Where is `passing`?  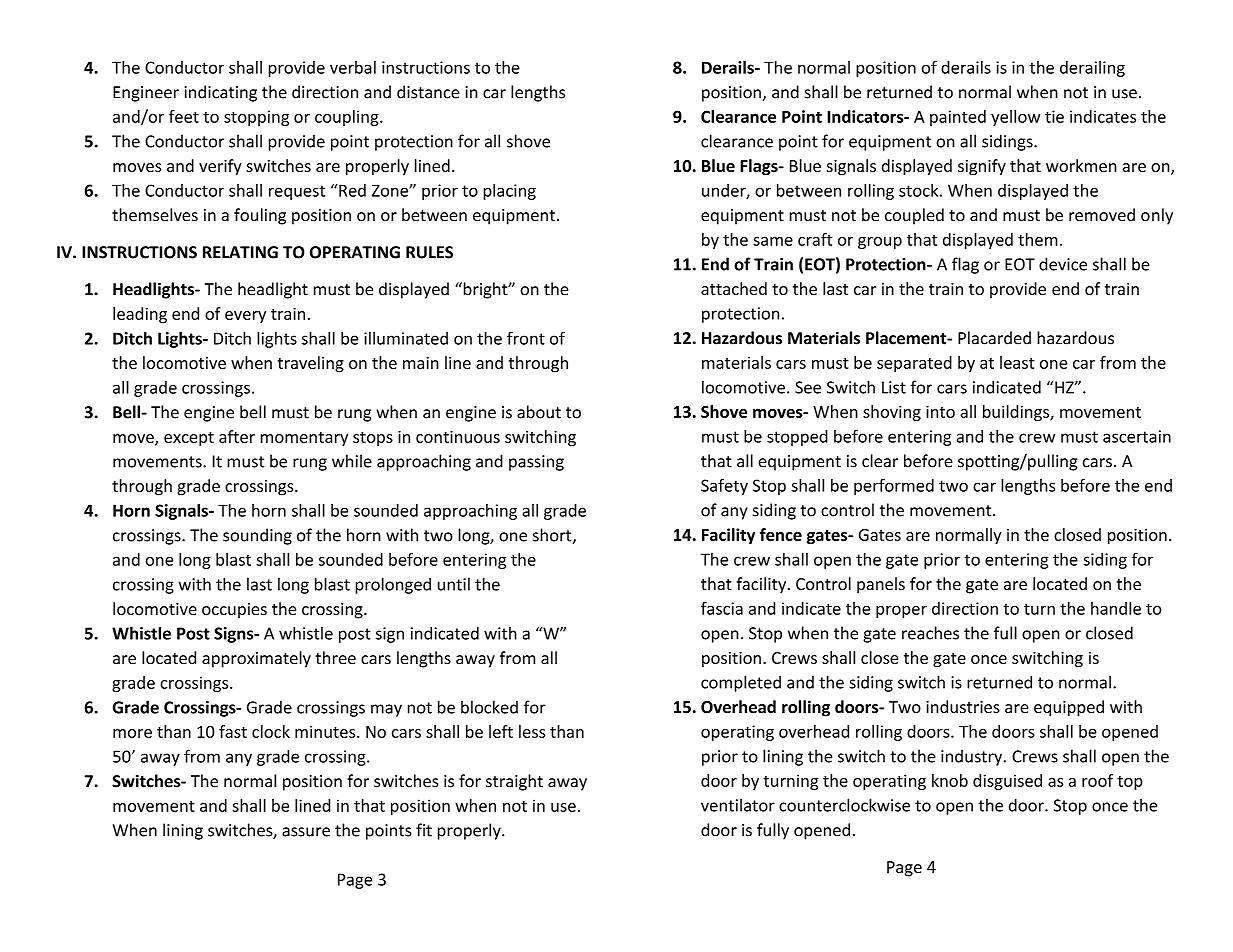 passing is located at coordinates (536, 463).
